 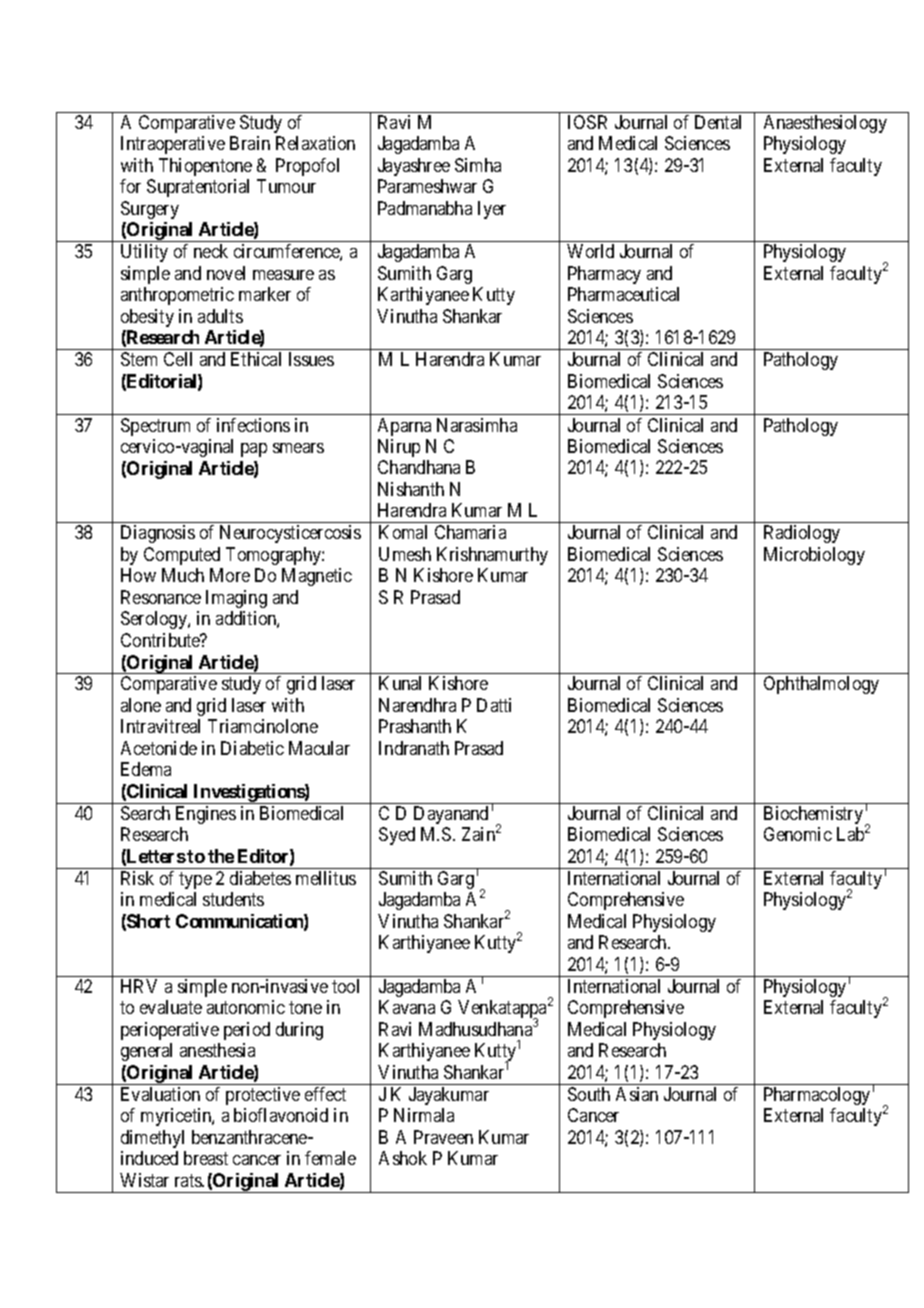 I want to click on Dental, so click(x=718, y=122).
